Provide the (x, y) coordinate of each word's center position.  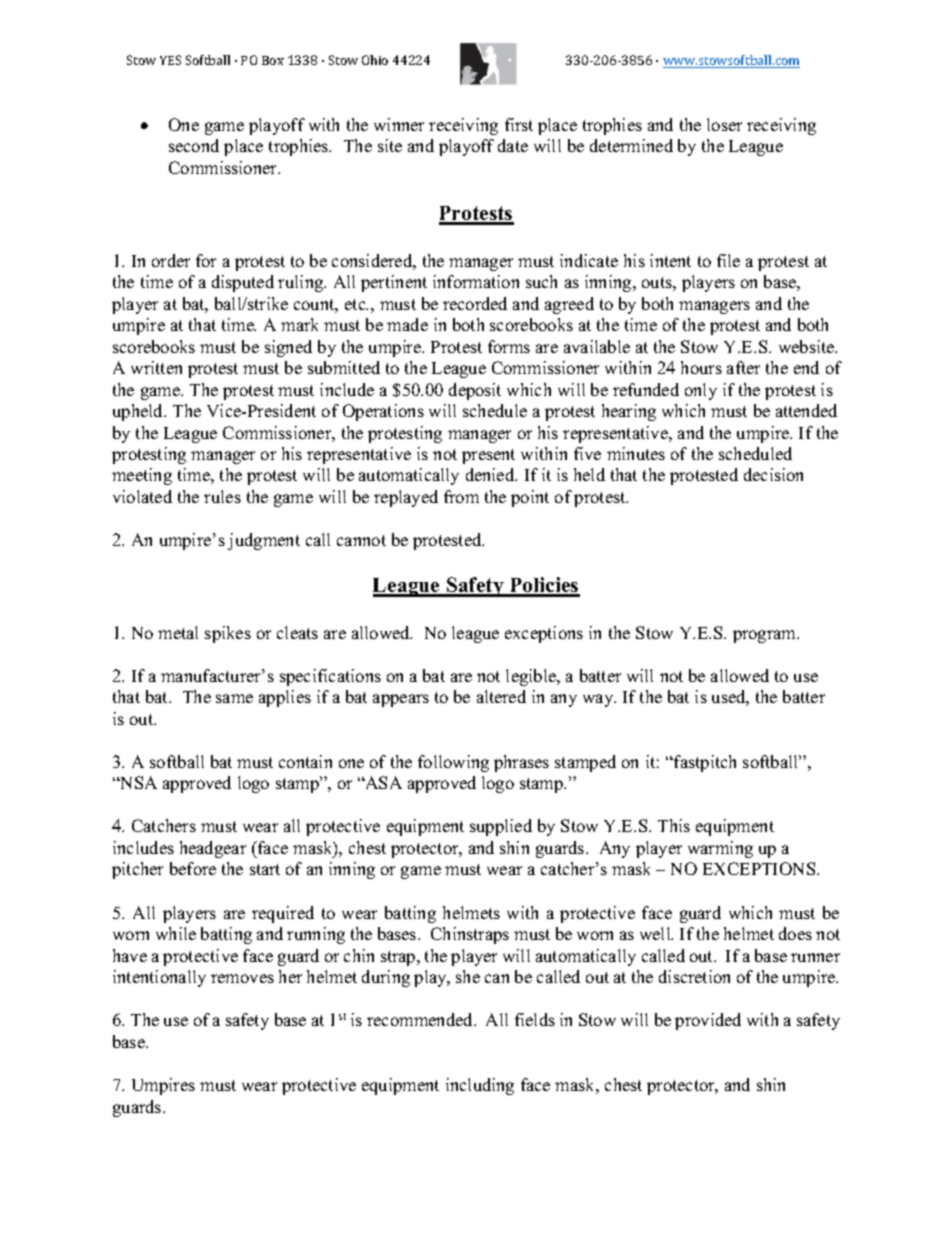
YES (170, 60)
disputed (243, 283)
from (461, 496)
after (743, 367)
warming (720, 849)
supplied (501, 827)
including (480, 1086)
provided (708, 1021)
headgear (213, 849)
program (766, 636)
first (519, 124)
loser (724, 124)
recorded (475, 303)
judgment (264, 541)
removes (242, 978)
